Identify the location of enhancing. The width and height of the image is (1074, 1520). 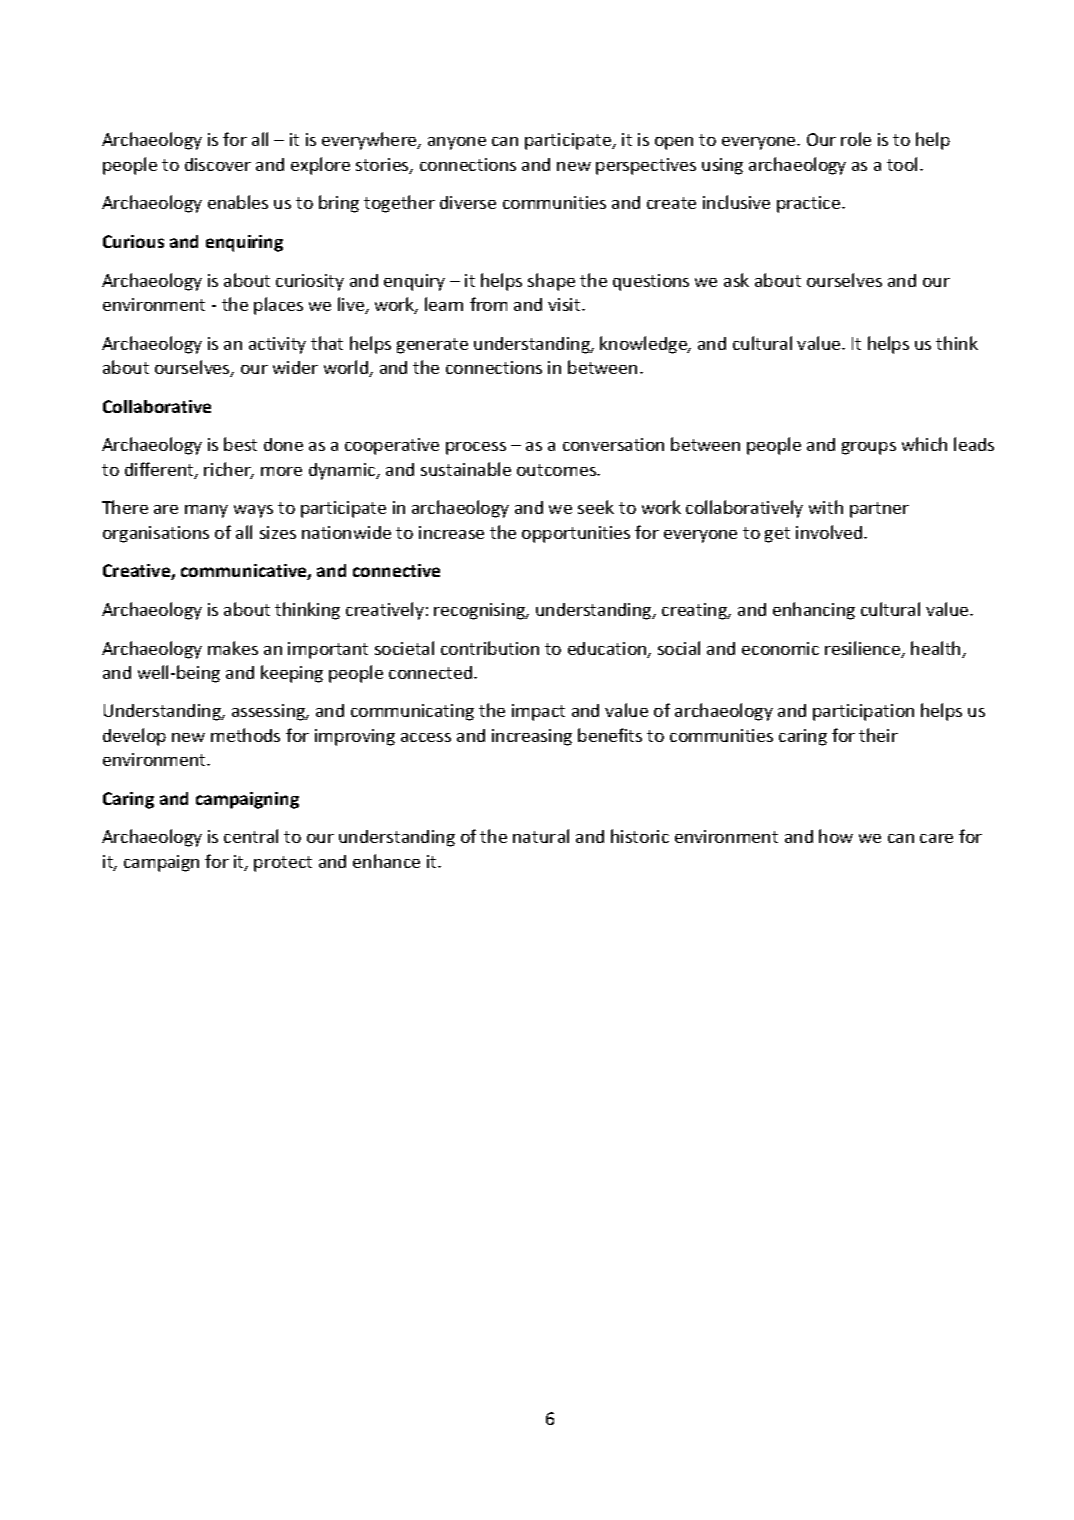
(814, 611).
